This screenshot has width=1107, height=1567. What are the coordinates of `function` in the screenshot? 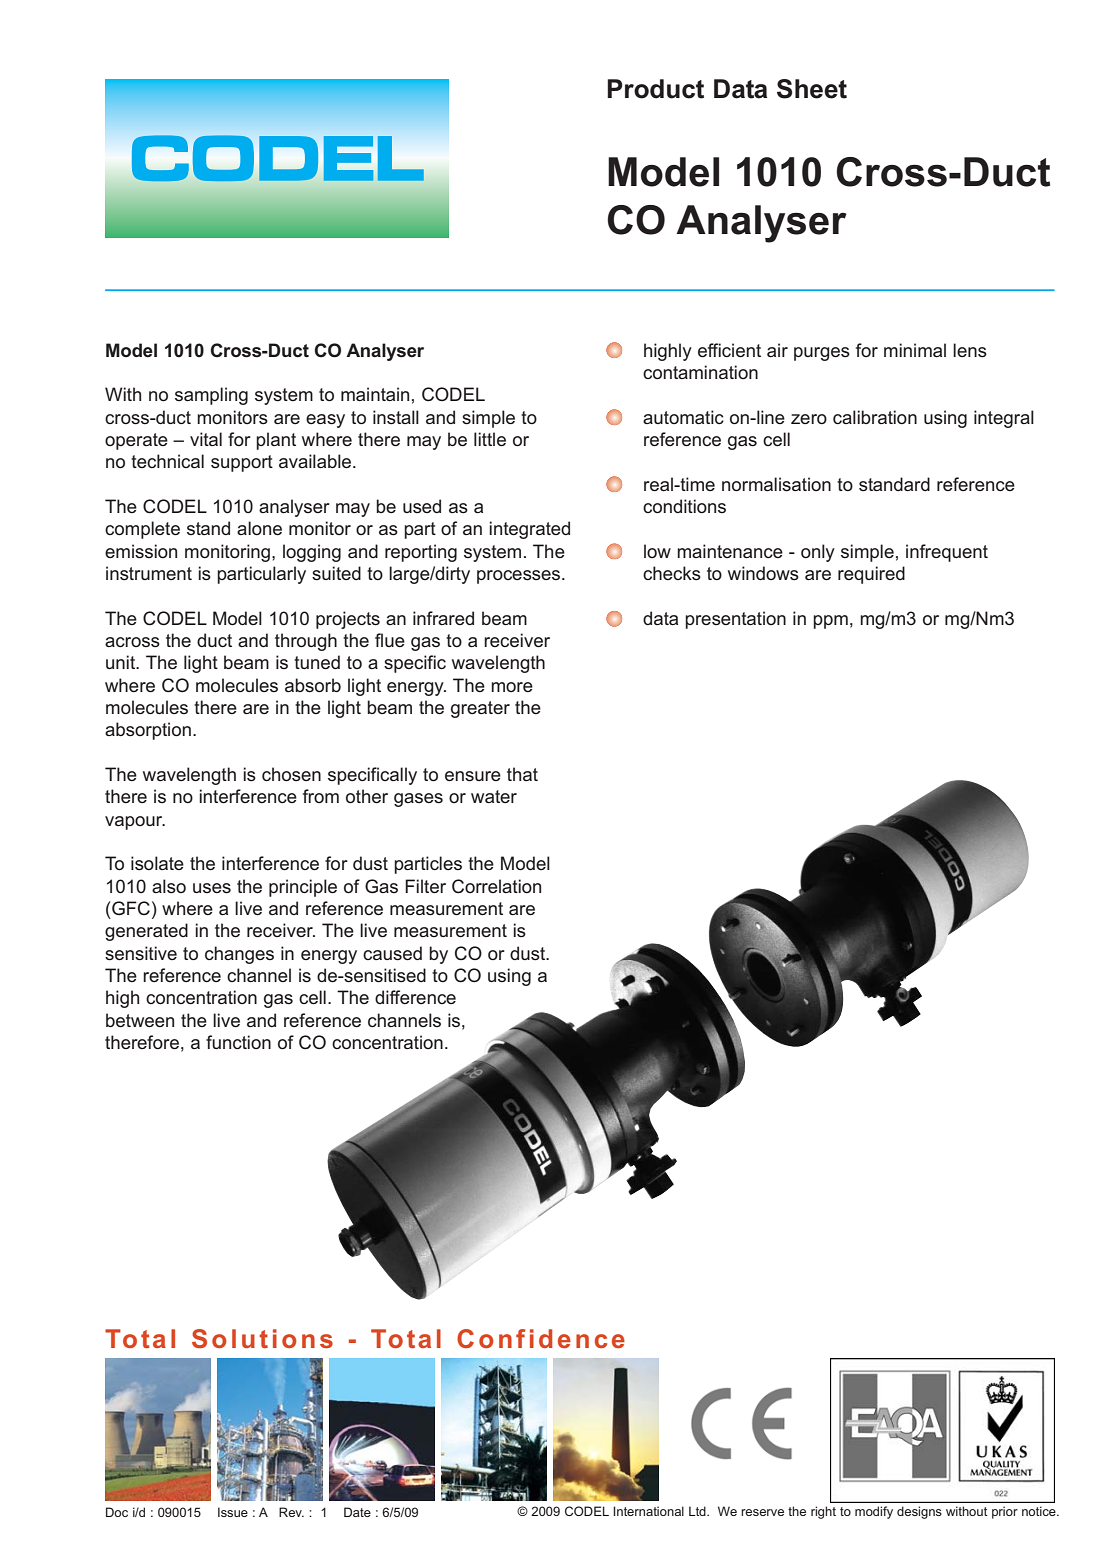 It's located at (238, 1042).
